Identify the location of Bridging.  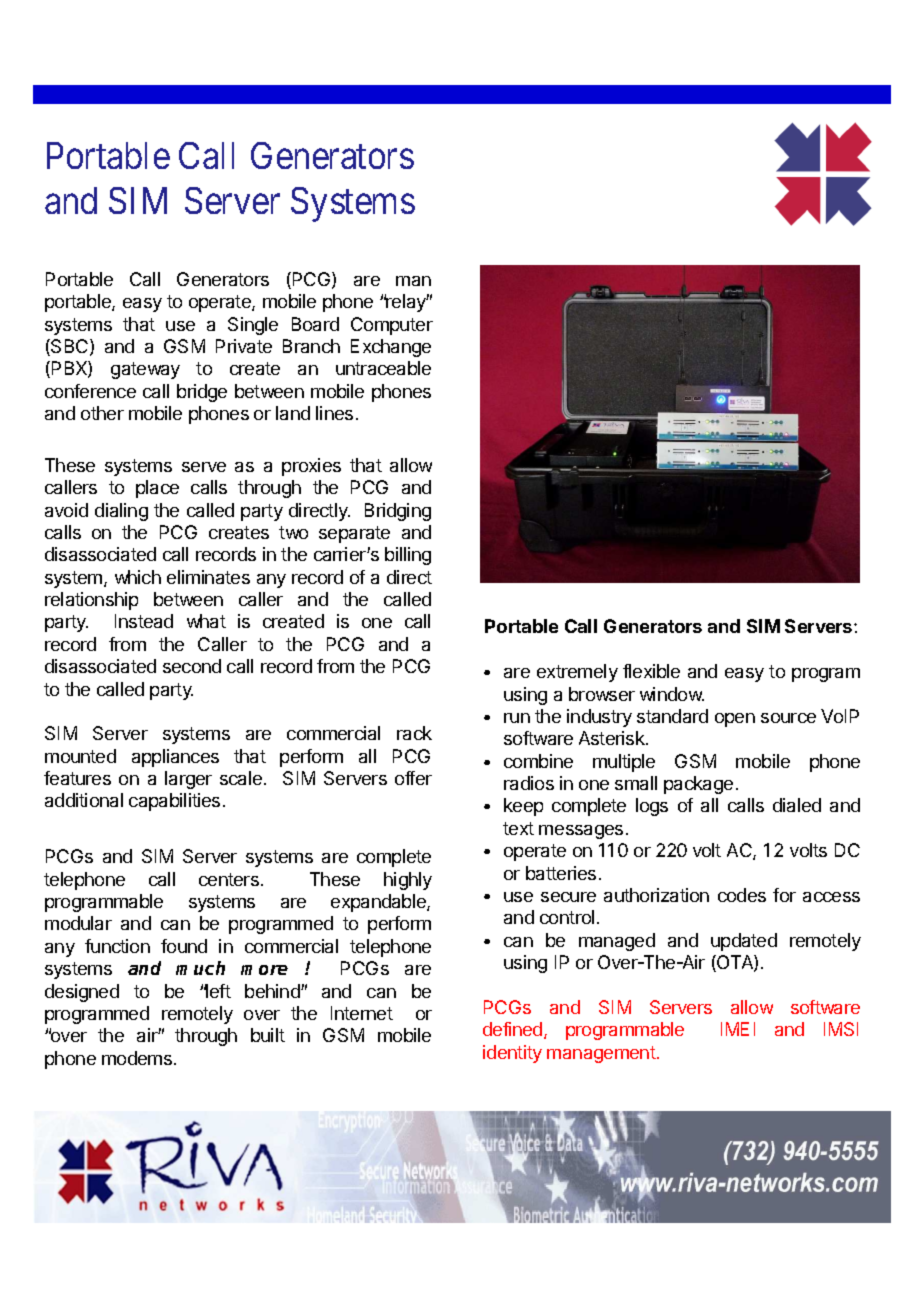
(398, 512).
